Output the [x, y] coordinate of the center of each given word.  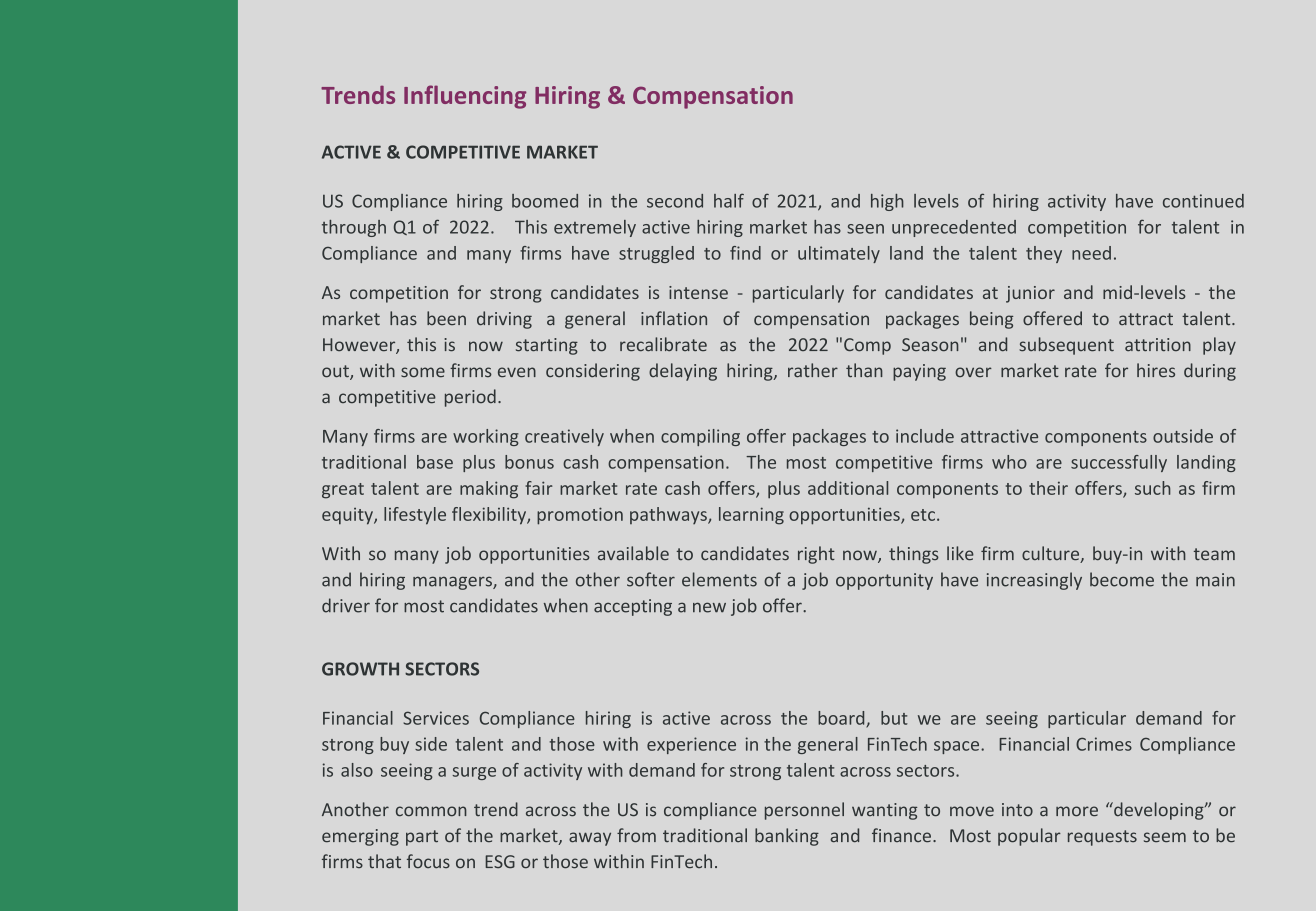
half [729, 200]
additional [848, 488]
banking [787, 837]
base [435, 462]
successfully [1119, 463]
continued [1203, 201]
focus [428, 861]
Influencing [465, 97]
